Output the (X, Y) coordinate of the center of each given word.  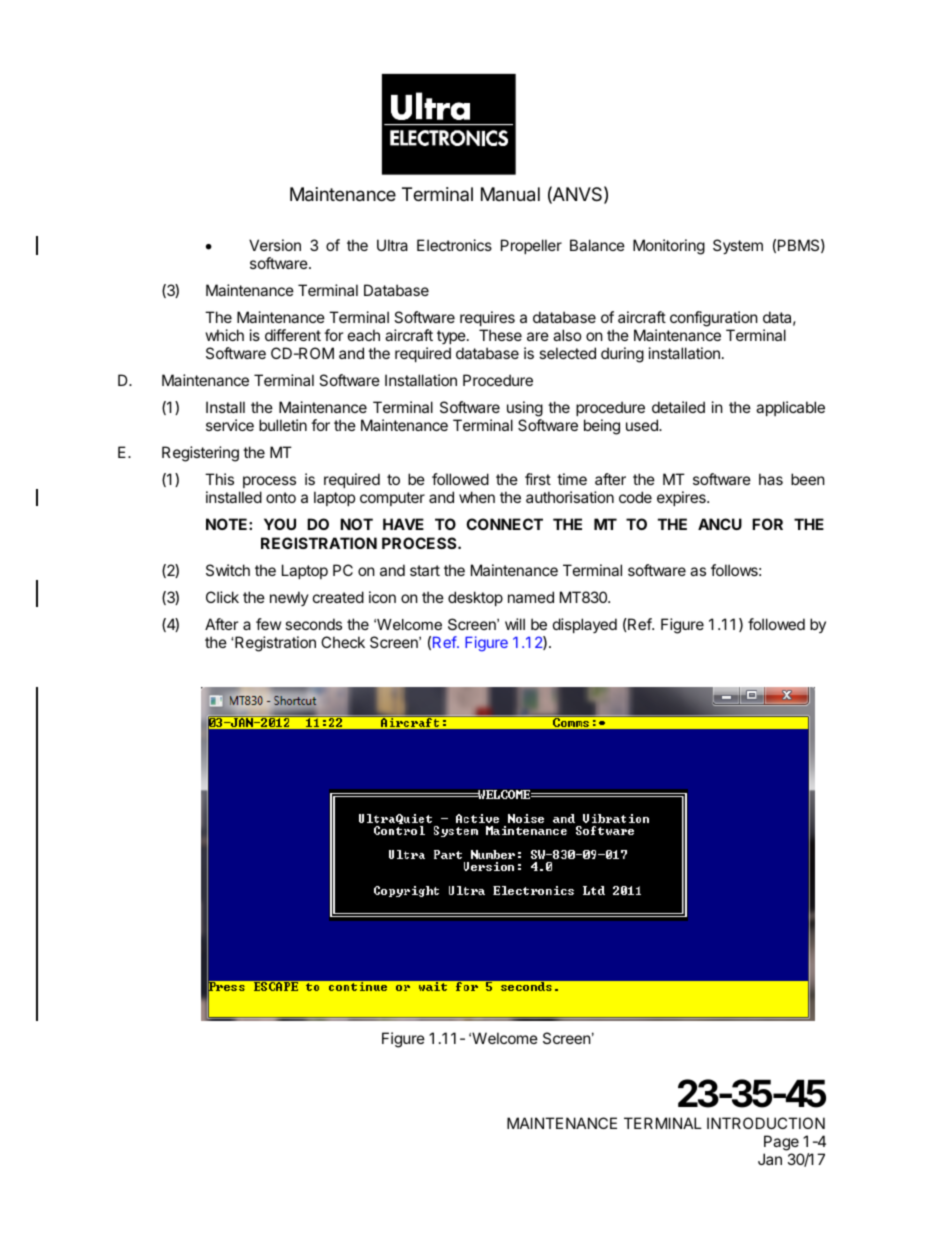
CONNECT (504, 524)
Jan (770, 1159)
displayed (585, 625)
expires (682, 498)
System (738, 246)
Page (781, 1143)
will (515, 624)
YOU (280, 524)
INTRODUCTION (766, 1123)
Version (275, 245)
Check (343, 642)
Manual (510, 194)
